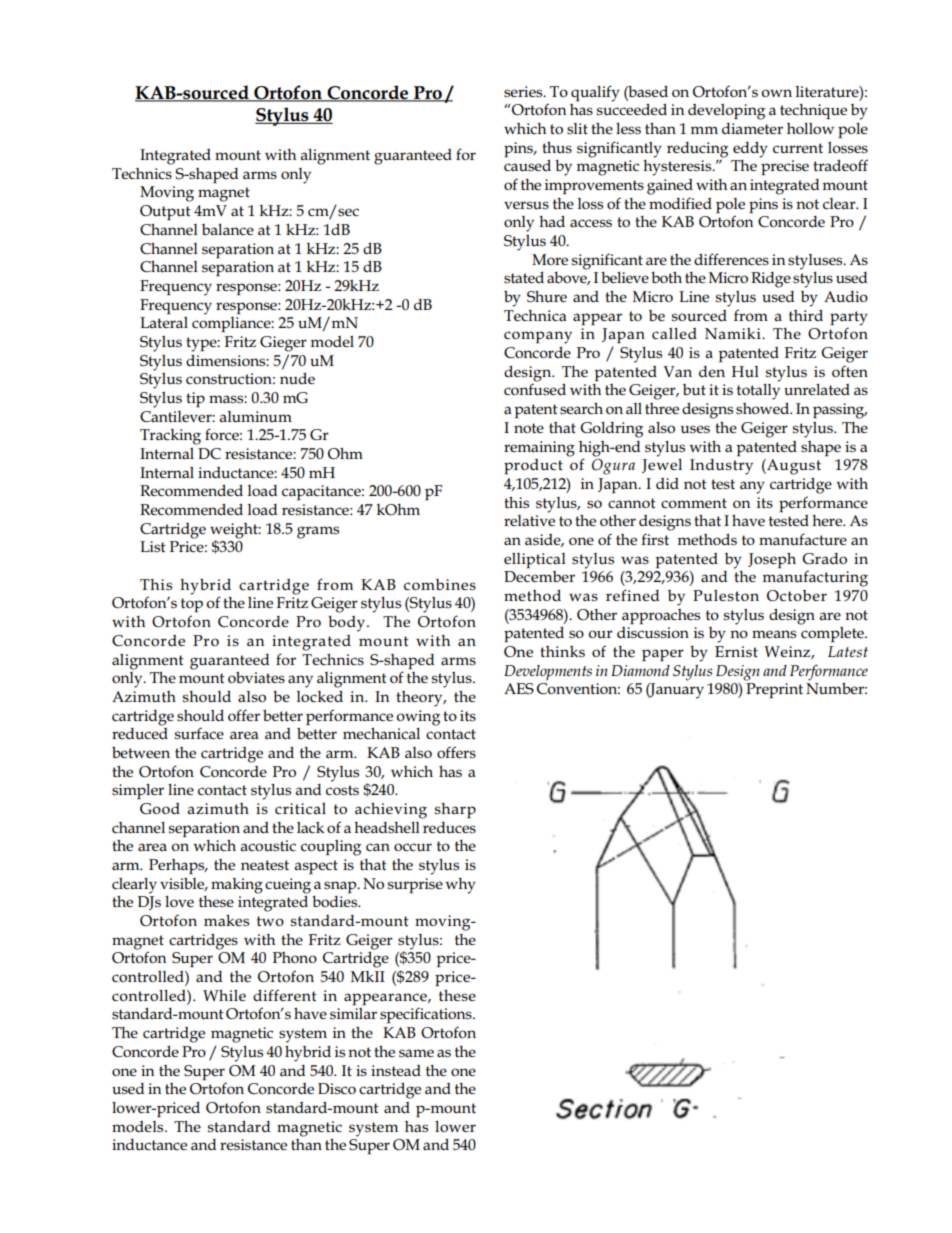  I want to click on different, so click(285, 995).
